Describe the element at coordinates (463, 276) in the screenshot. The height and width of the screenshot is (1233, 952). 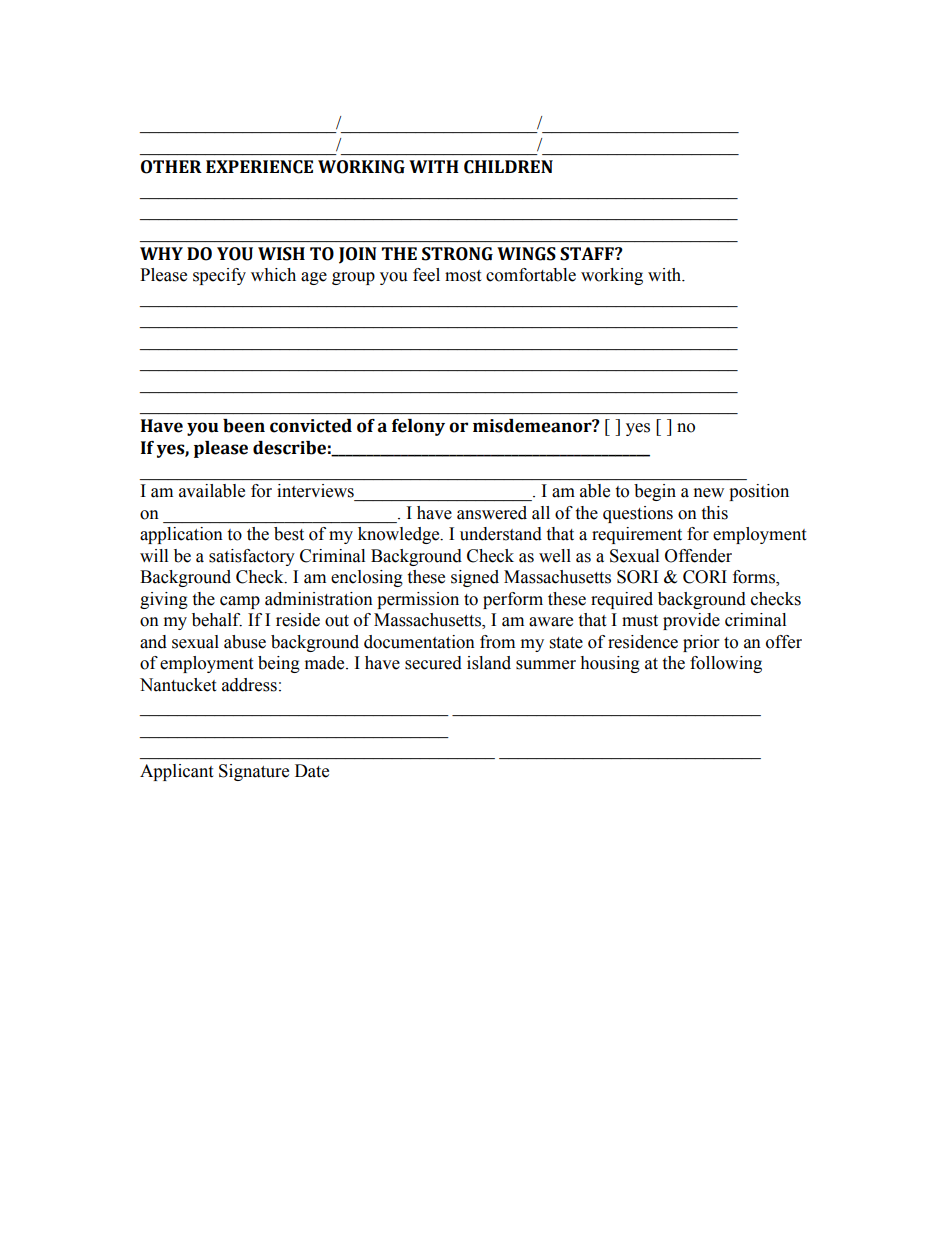
I see `most` at that location.
